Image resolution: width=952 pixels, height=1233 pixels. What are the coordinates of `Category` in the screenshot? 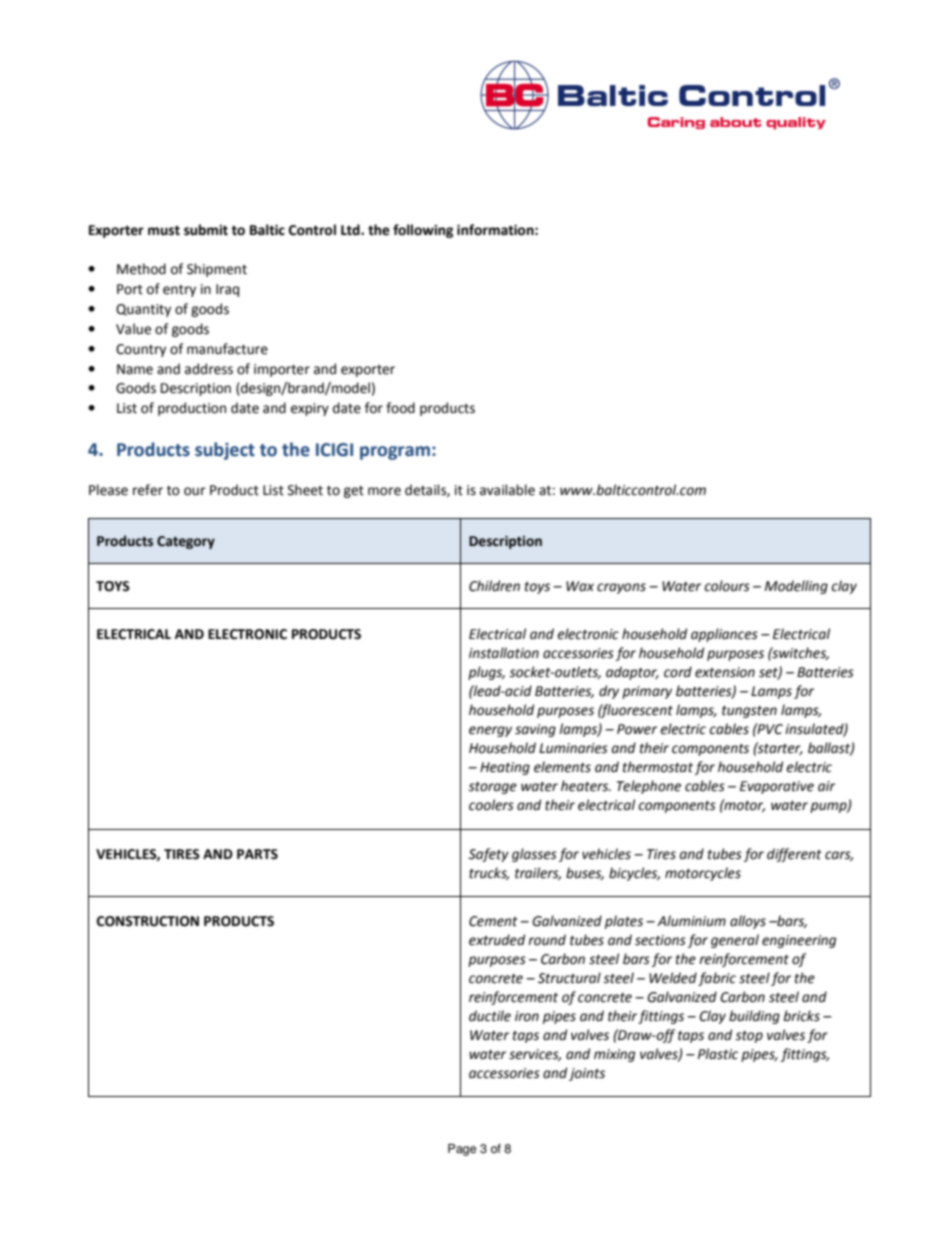 It's located at (186, 542).
